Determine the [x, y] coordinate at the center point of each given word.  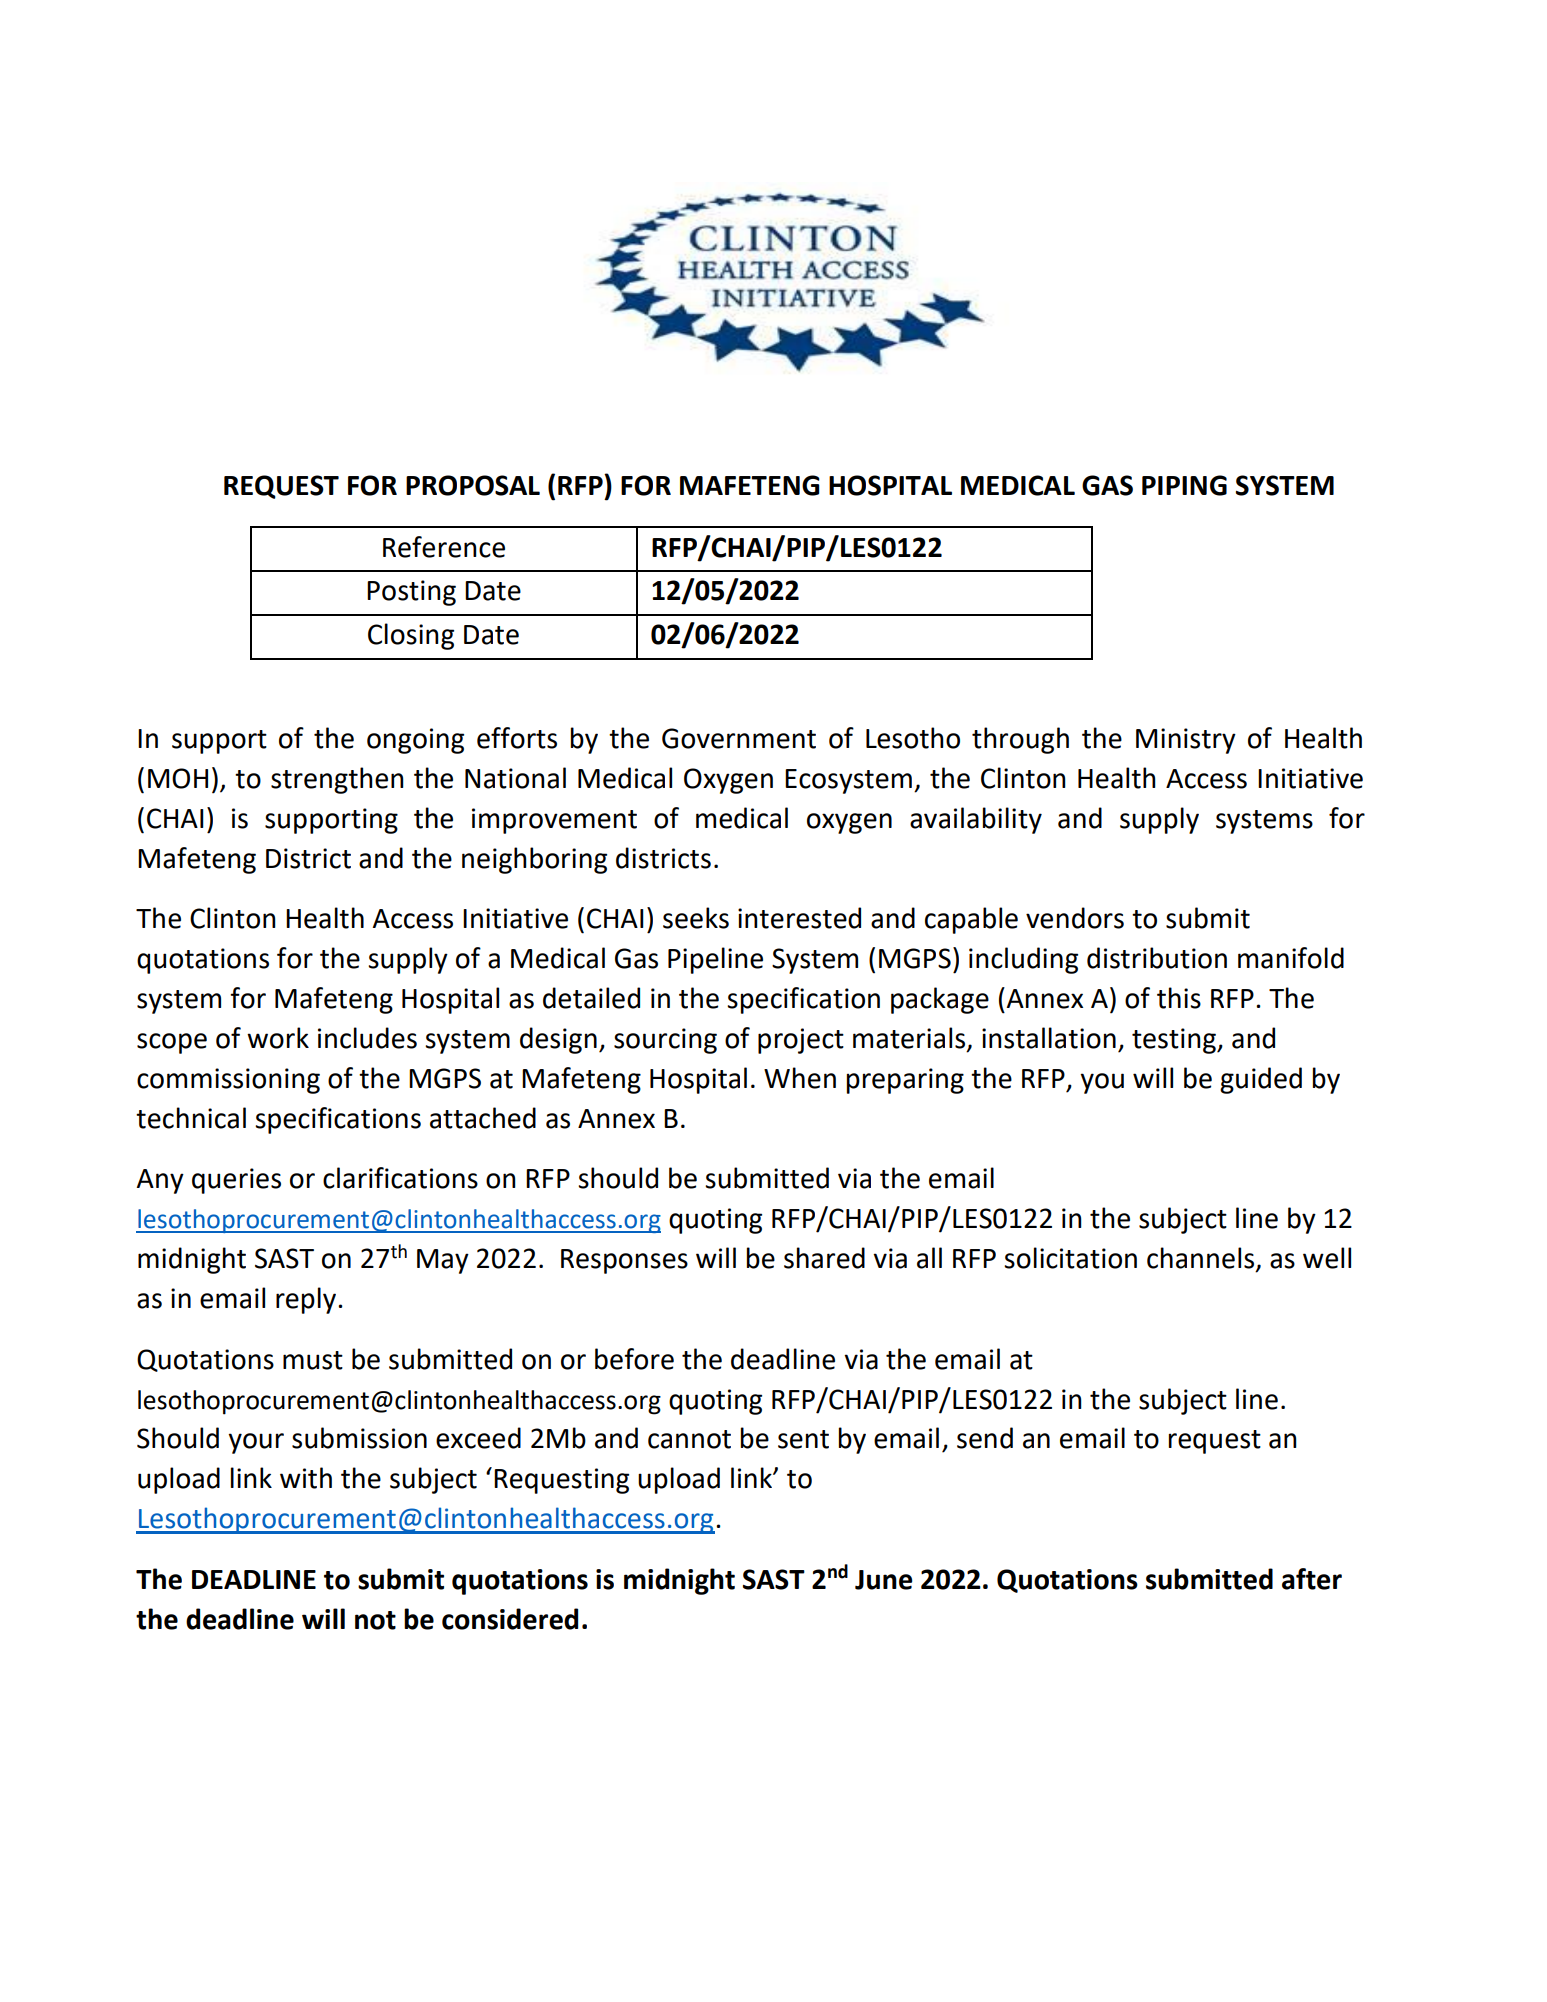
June [883, 1580]
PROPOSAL [473, 485]
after [1312, 1579]
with [306, 1478]
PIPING [1184, 485]
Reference [444, 547]
